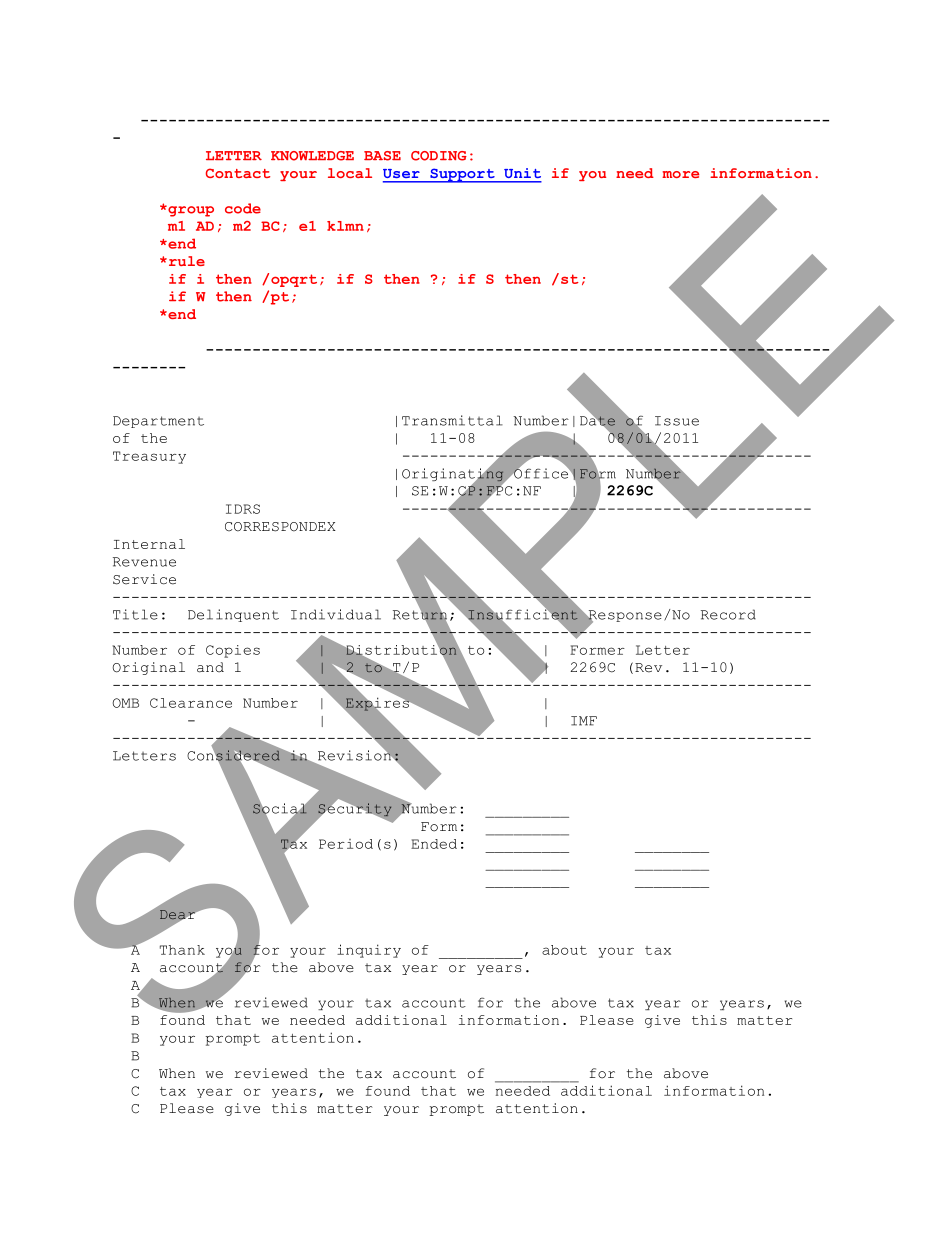 The image size is (952, 1233). What do you see at coordinates (238, 173) in the screenshot?
I see `Contact` at bounding box center [238, 173].
